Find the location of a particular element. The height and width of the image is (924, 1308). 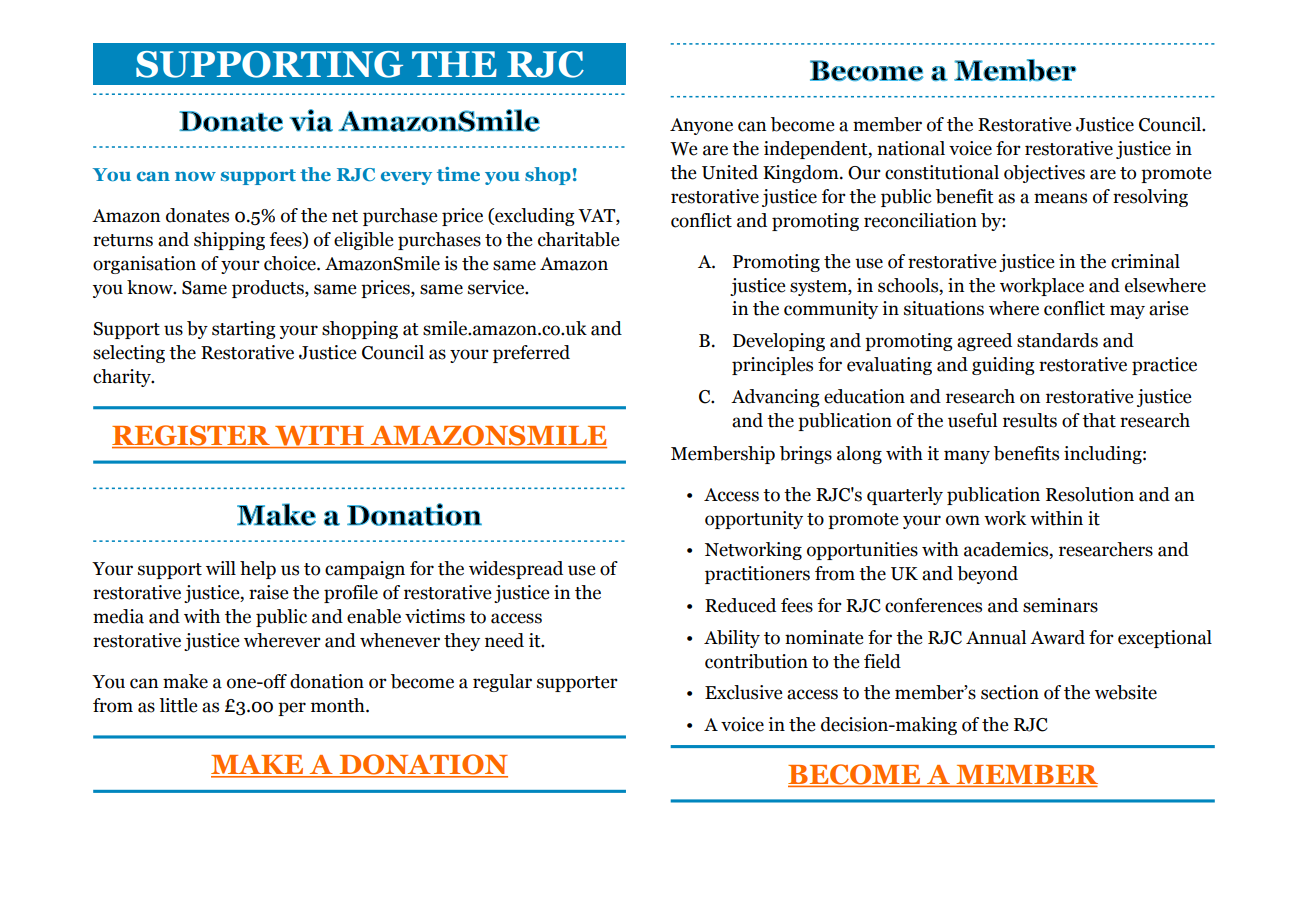

section is located at coordinates (1010, 692).
